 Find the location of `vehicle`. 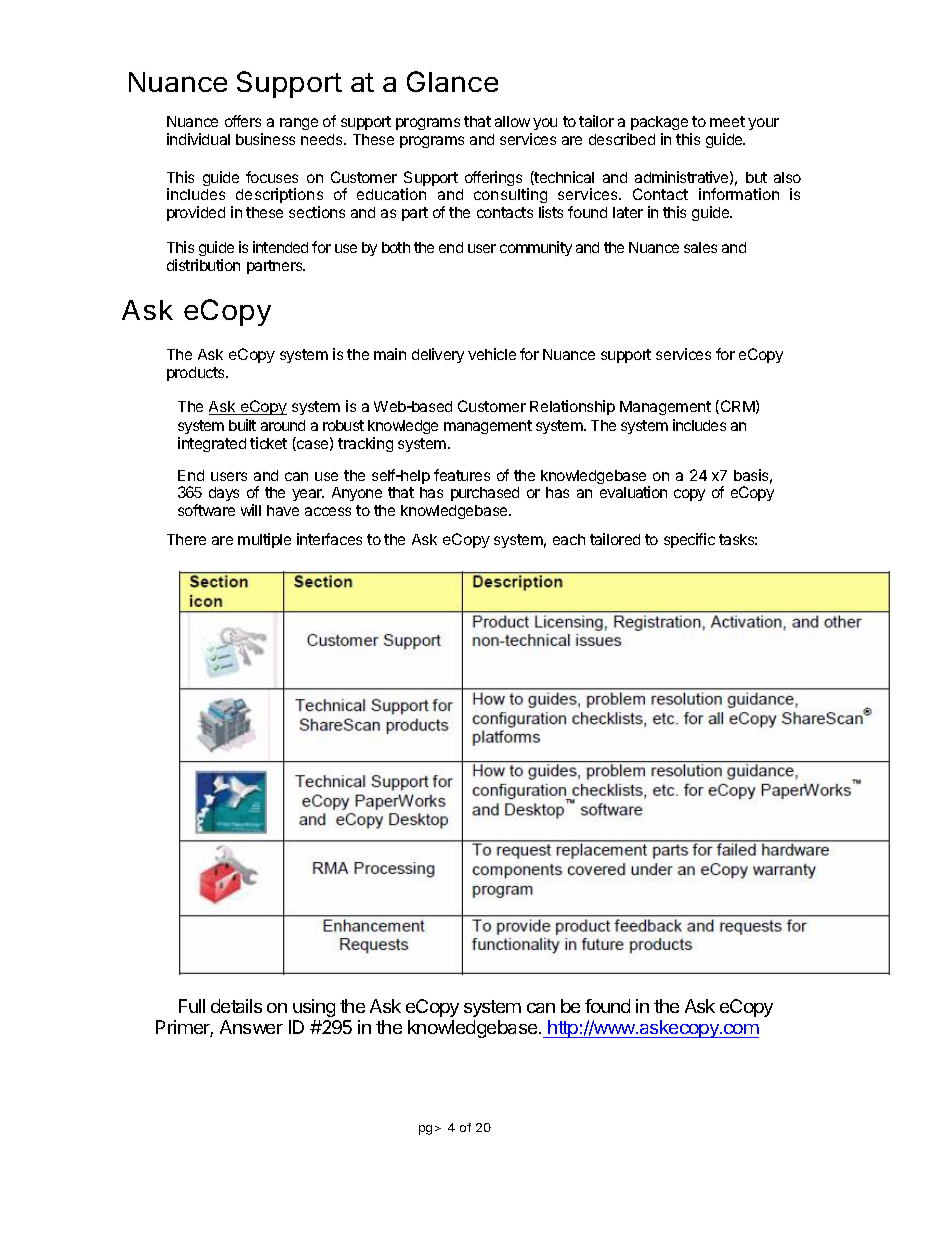

vehicle is located at coordinates (492, 354).
